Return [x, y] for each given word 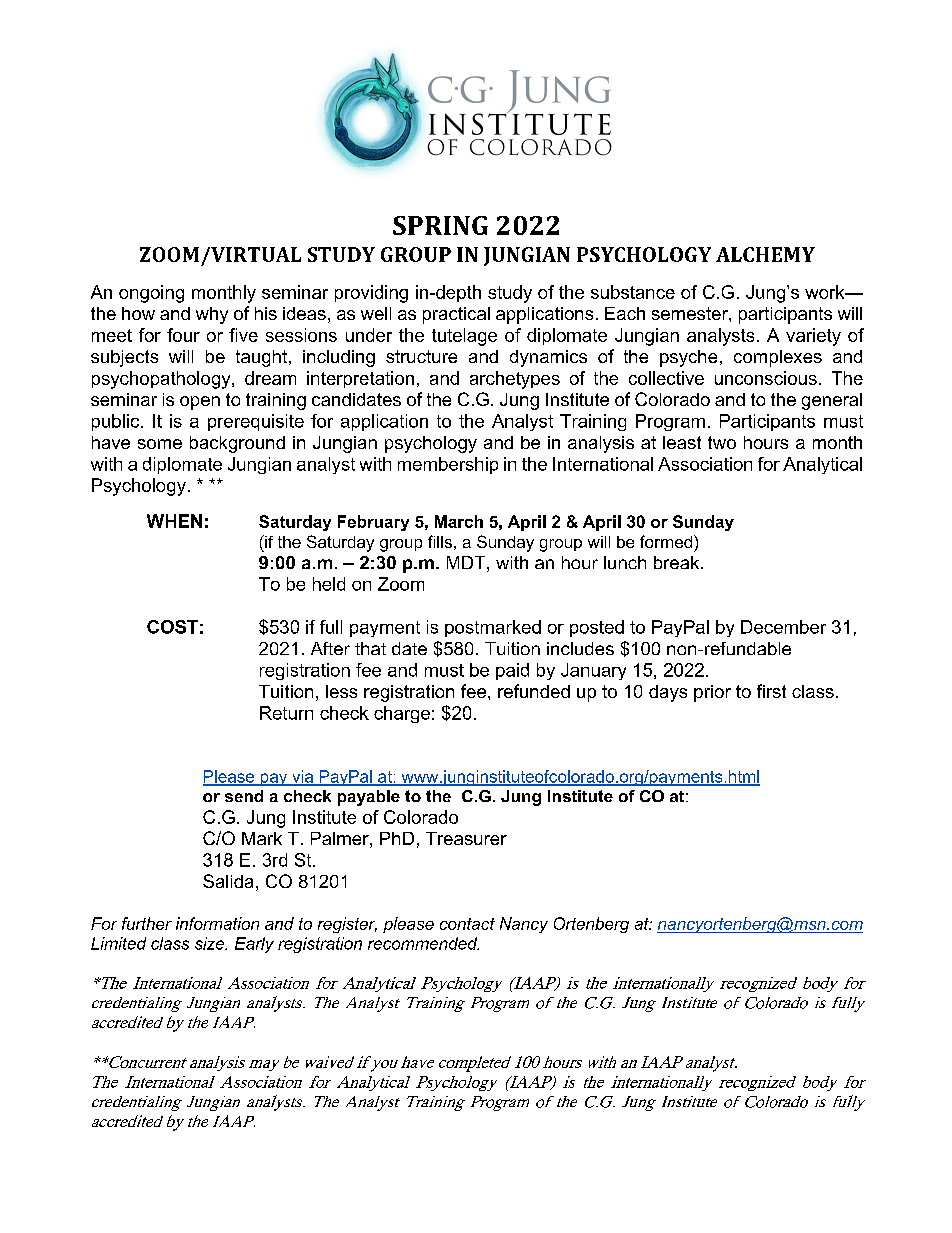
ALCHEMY [765, 254]
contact [467, 924]
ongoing [151, 294]
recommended [423, 943]
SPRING [440, 225]
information [217, 923]
